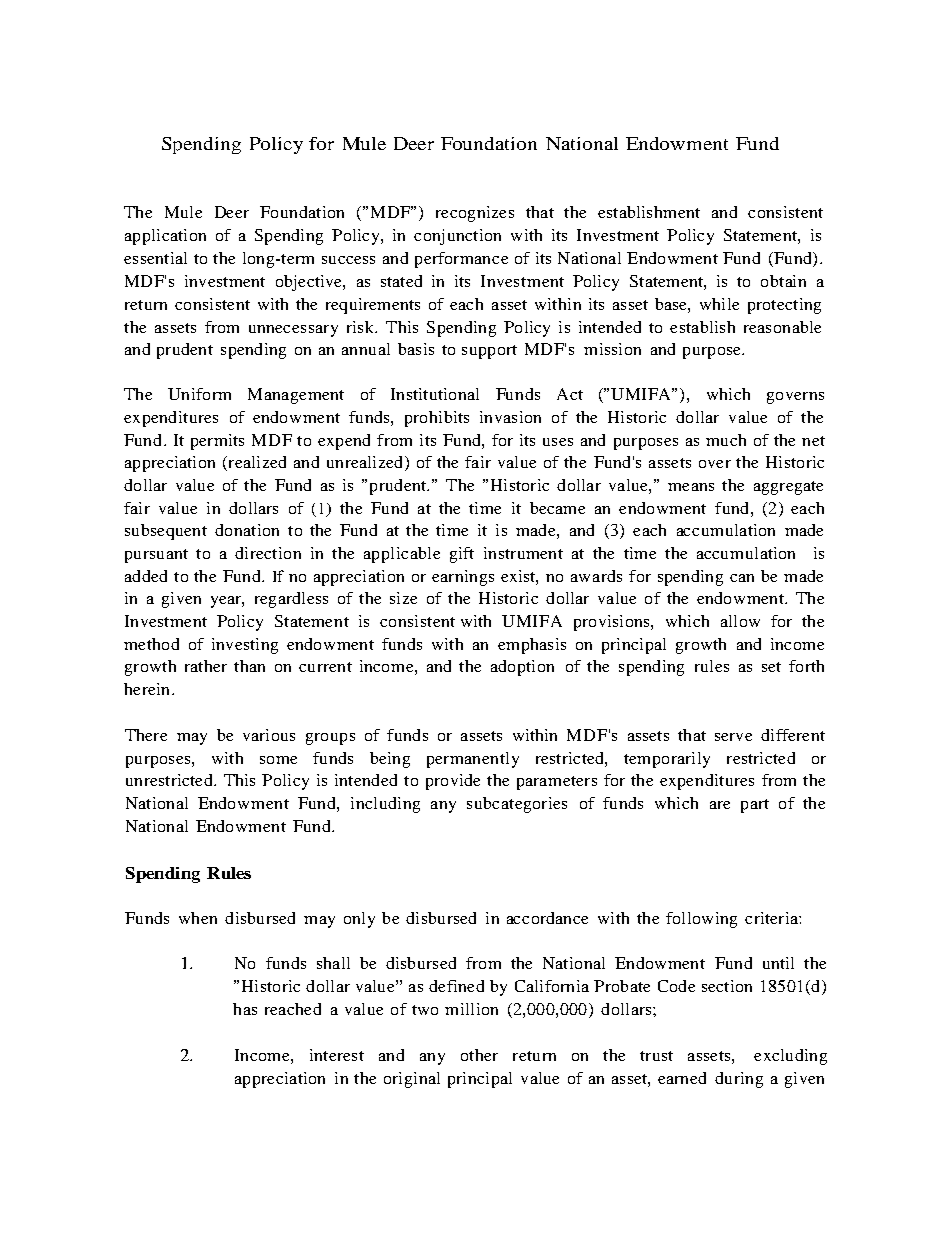 This page has width=952, height=1233. I want to click on are, so click(720, 805).
